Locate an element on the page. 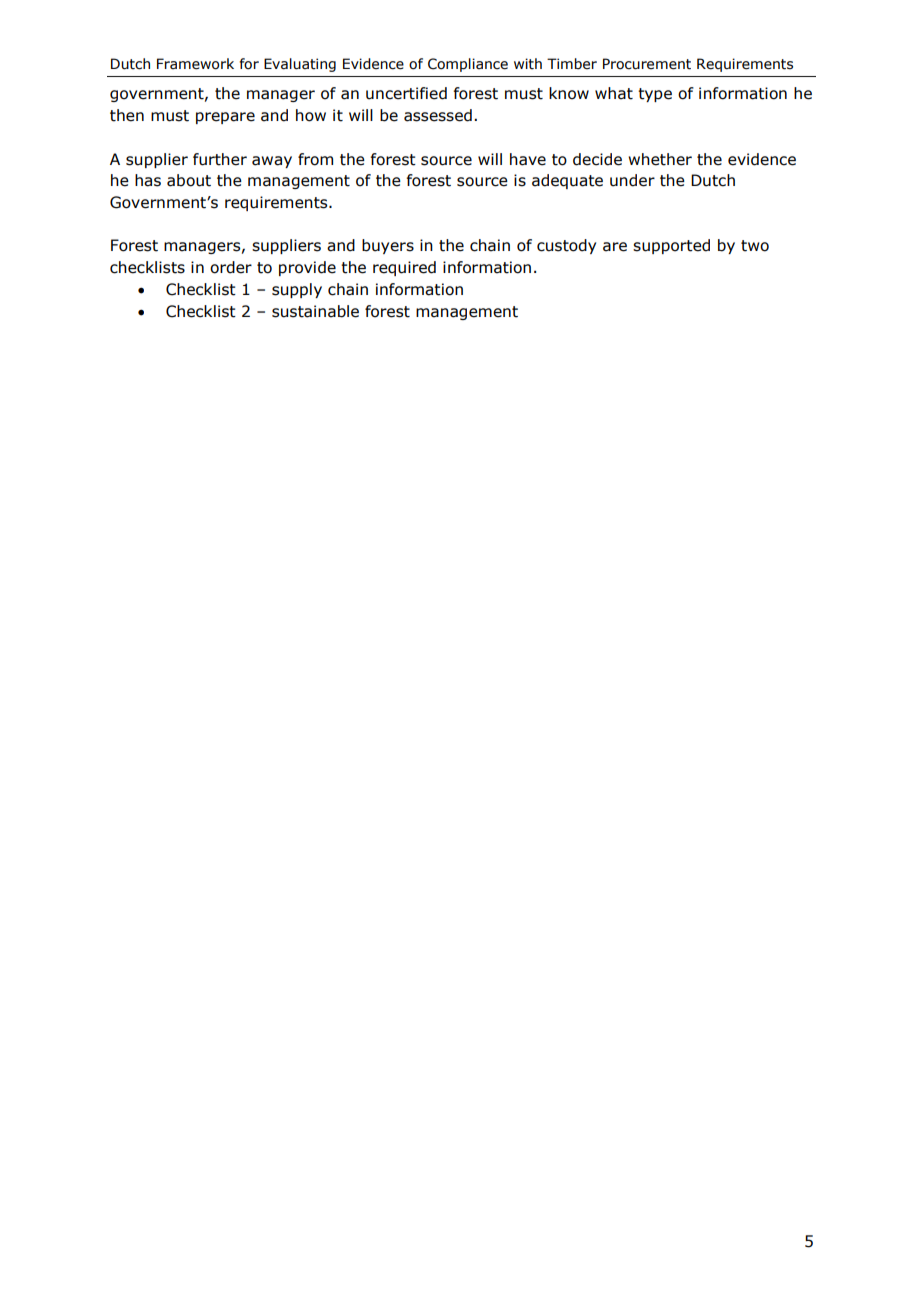  under is located at coordinates (632, 180).
